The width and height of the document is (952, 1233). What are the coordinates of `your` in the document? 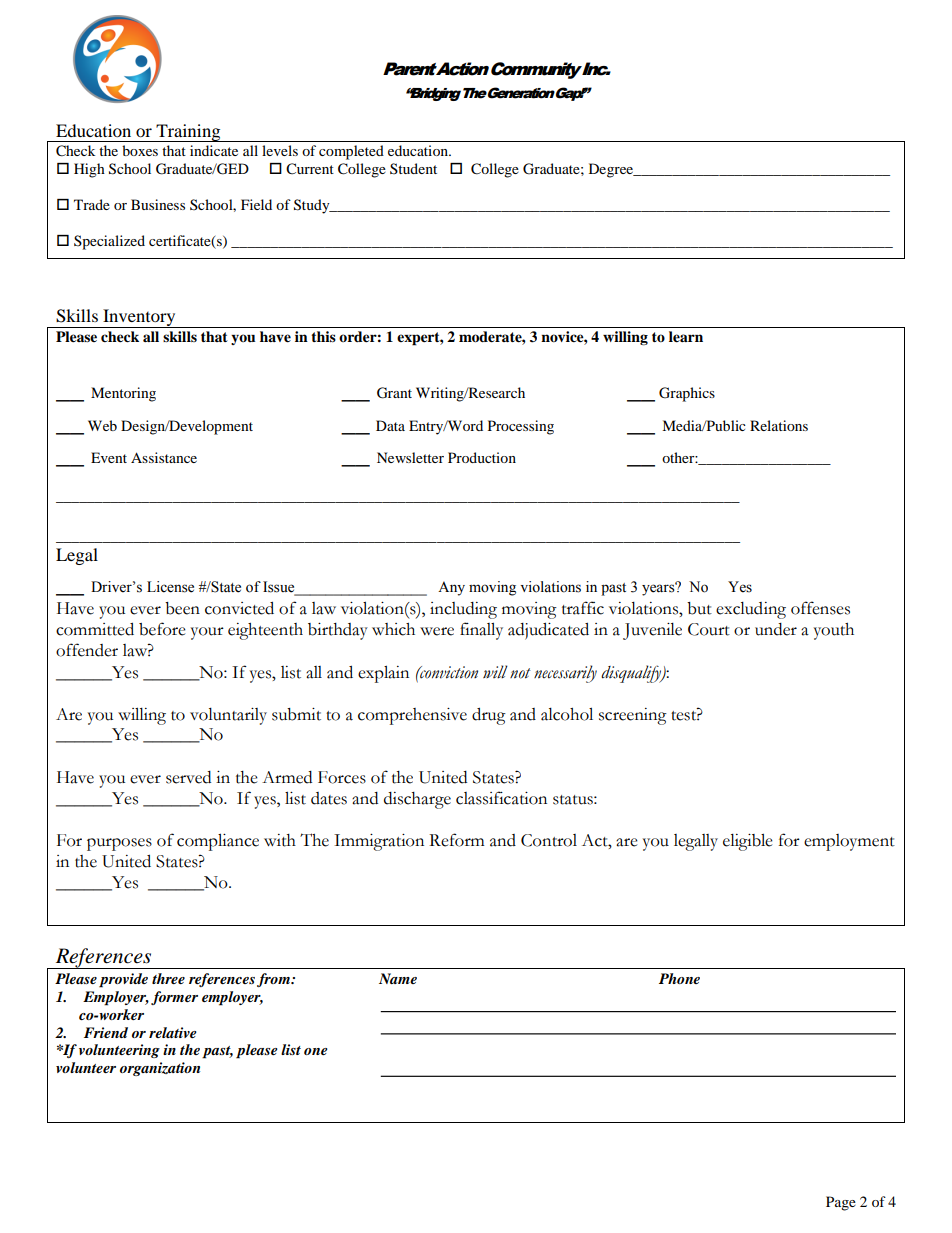 It's located at (207, 633).
